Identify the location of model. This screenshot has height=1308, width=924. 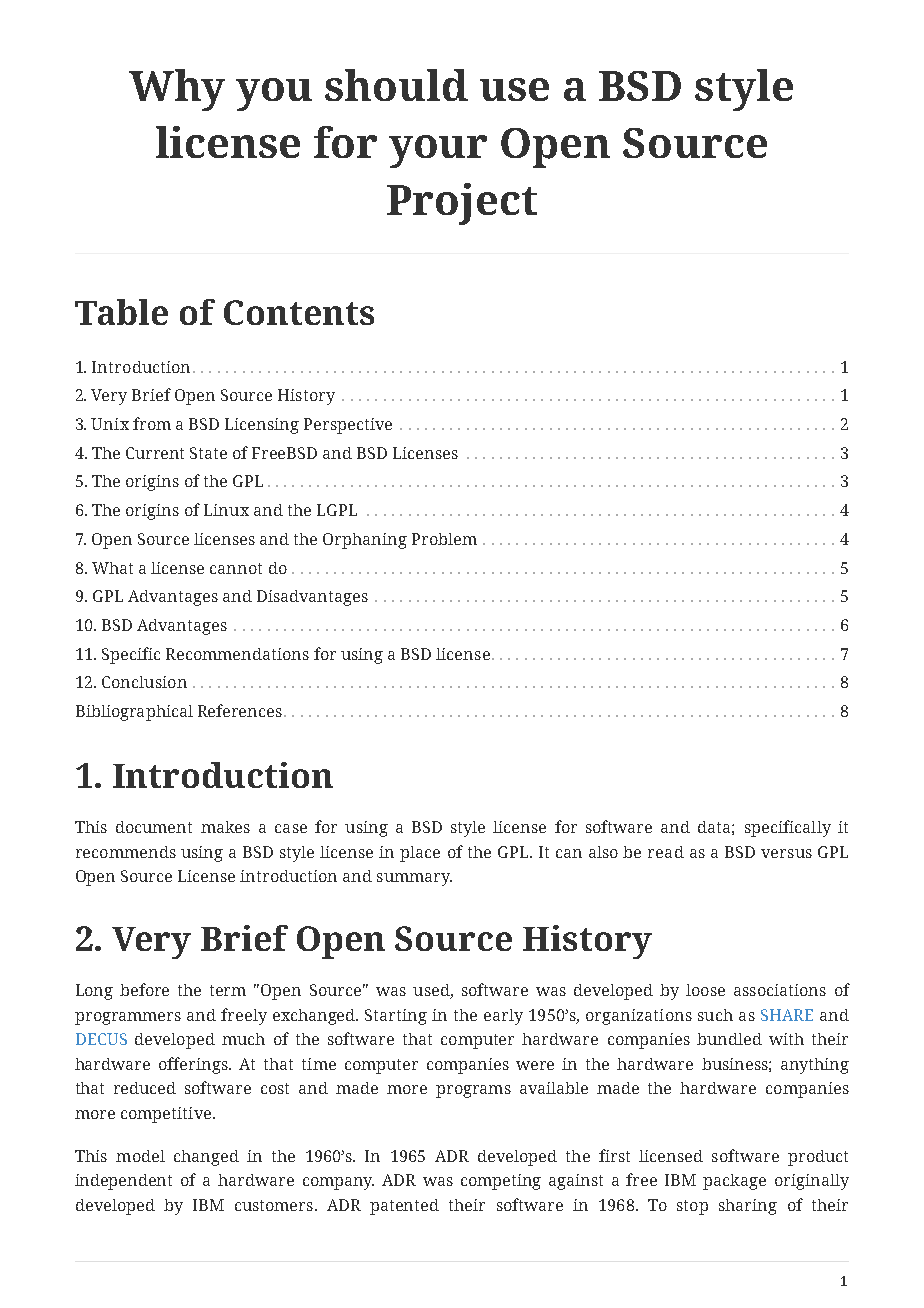
(140, 1156).
